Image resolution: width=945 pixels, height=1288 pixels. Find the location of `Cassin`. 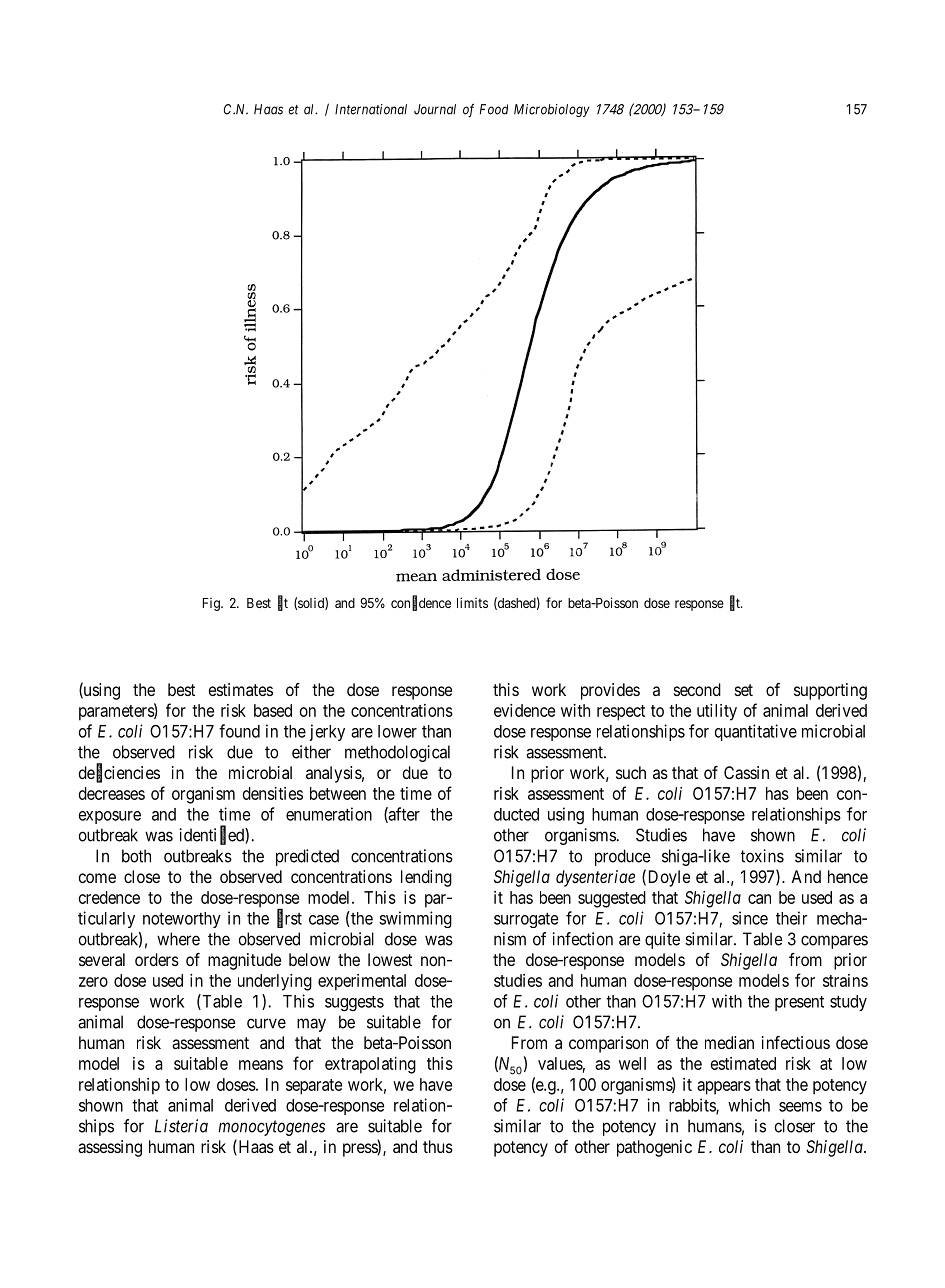

Cassin is located at coordinates (746, 772).
